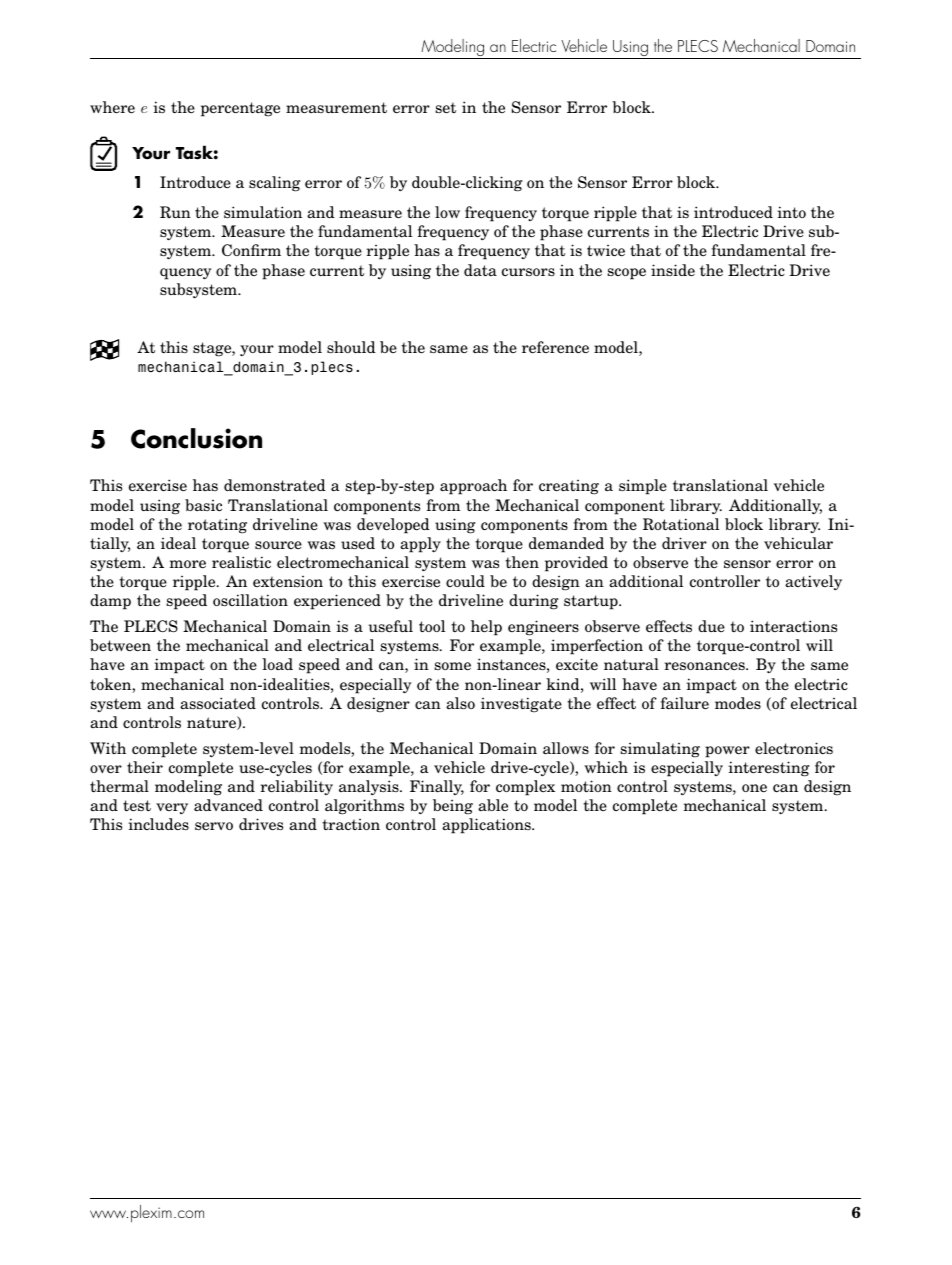 Image resolution: width=952 pixels, height=1265 pixels. What do you see at coordinates (446, 108) in the screenshot?
I see `set` at bounding box center [446, 108].
